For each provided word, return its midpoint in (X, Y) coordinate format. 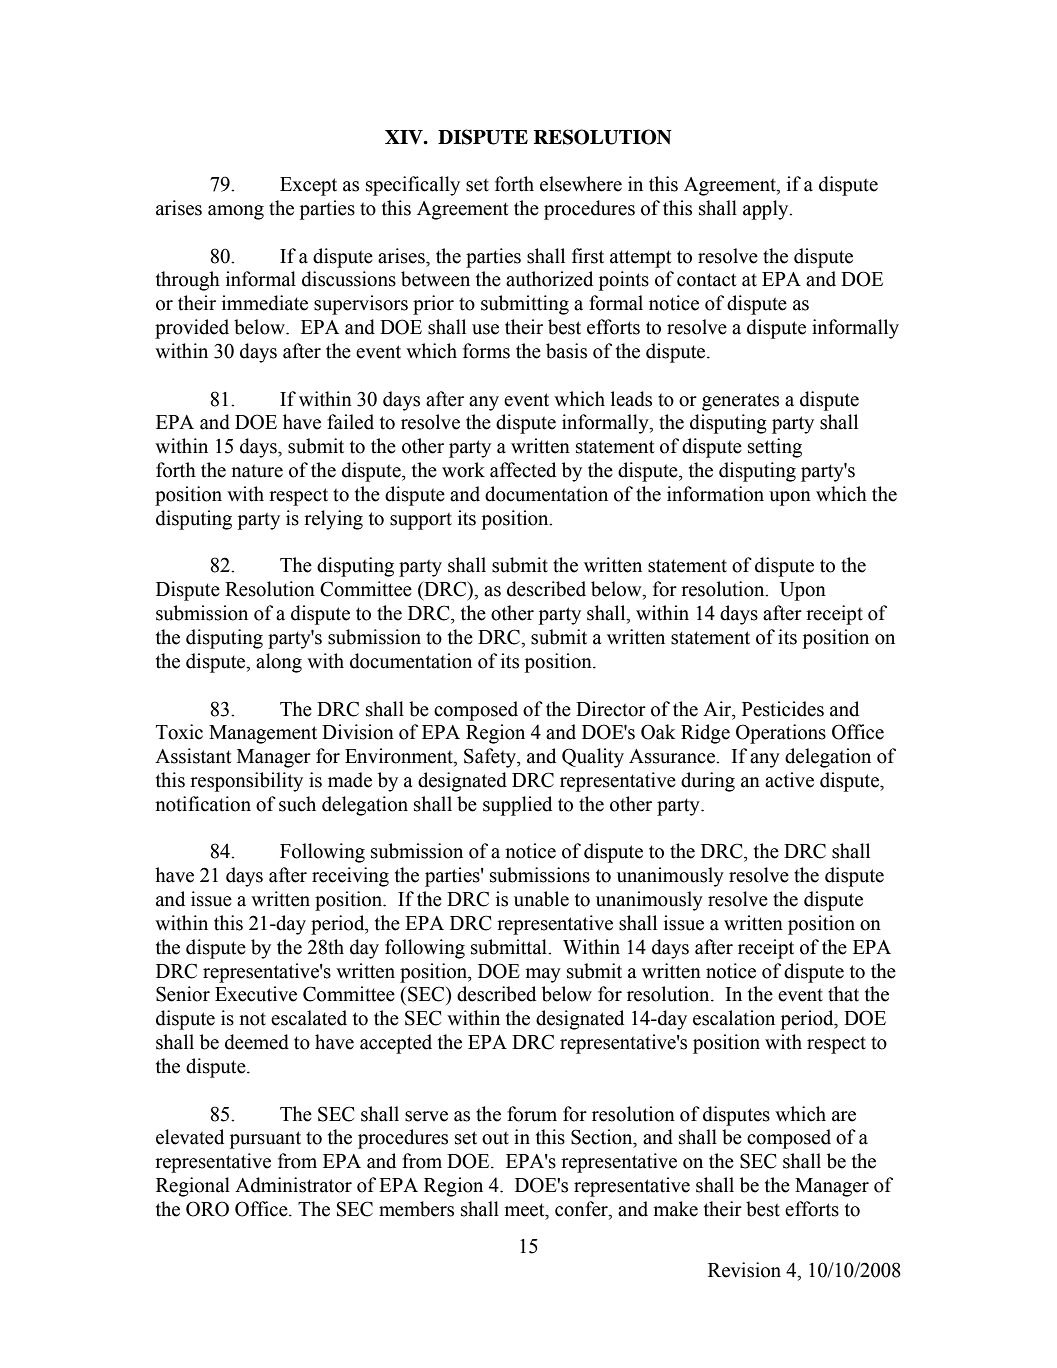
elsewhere (581, 184)
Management (263, 734)
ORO (207, 1209)
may (543, 975)
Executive (256, 994)
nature (257, 471)
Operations (781, 734)
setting (775, 448)
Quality (593, 758)
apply (767, 210)
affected (523, 470)
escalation (734, 1018)
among (236, 212)
